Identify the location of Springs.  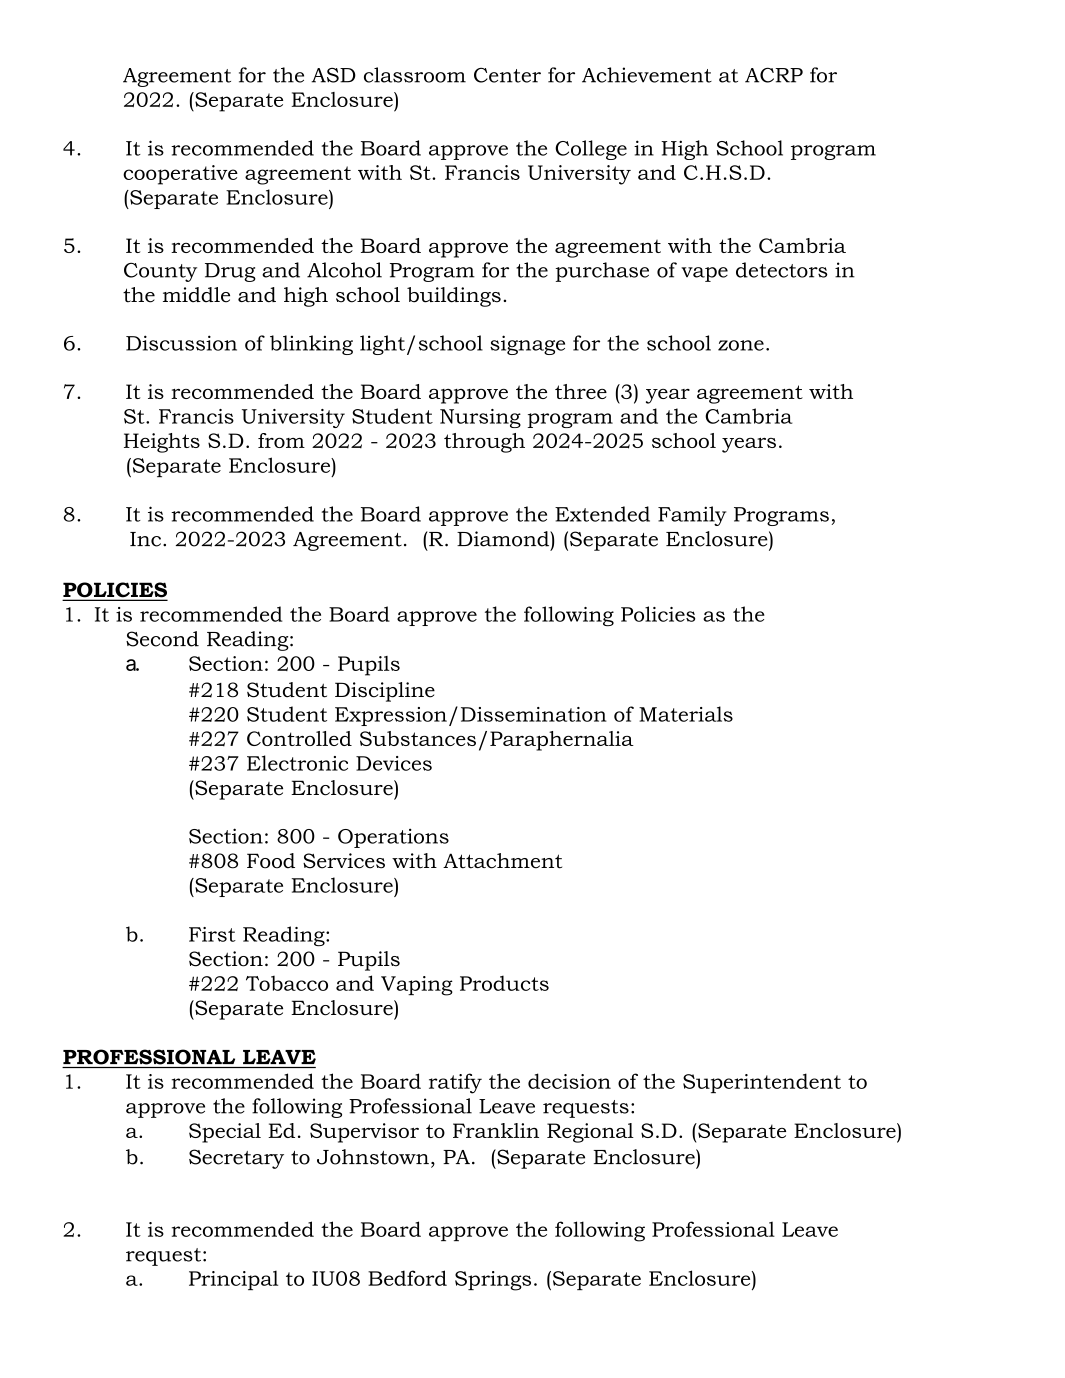
(493, 1281).
